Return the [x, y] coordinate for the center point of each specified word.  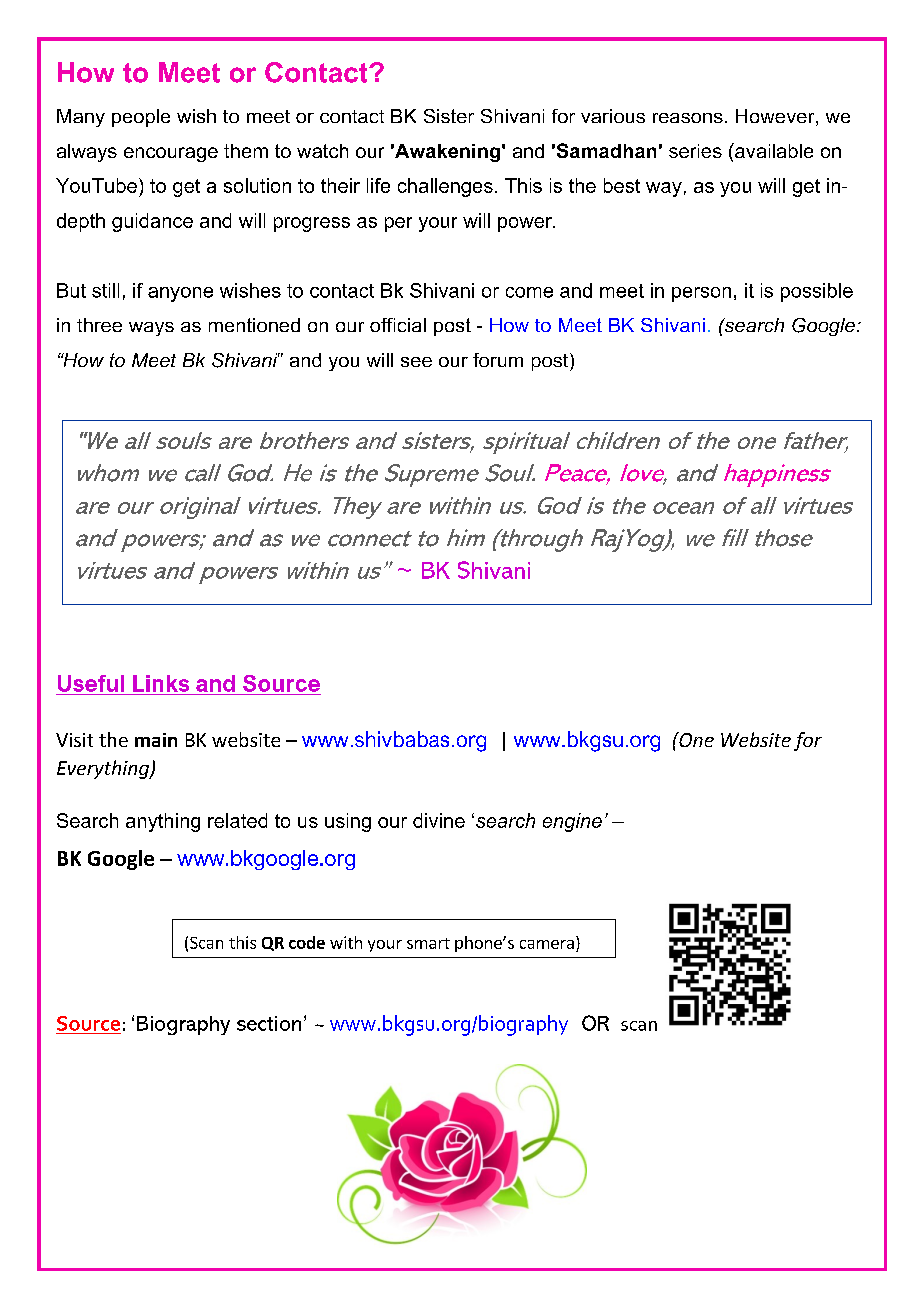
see [416, 362]
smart [428, 943]
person [701, 294]
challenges [445, 187]
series [695, 151]
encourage [171, 154]
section [269, 1023]
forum [498, 360]
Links [161, 683]
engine [572, 822]
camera [547, 944]
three [99, 325]
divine [439, 820]
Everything [104, 769]
